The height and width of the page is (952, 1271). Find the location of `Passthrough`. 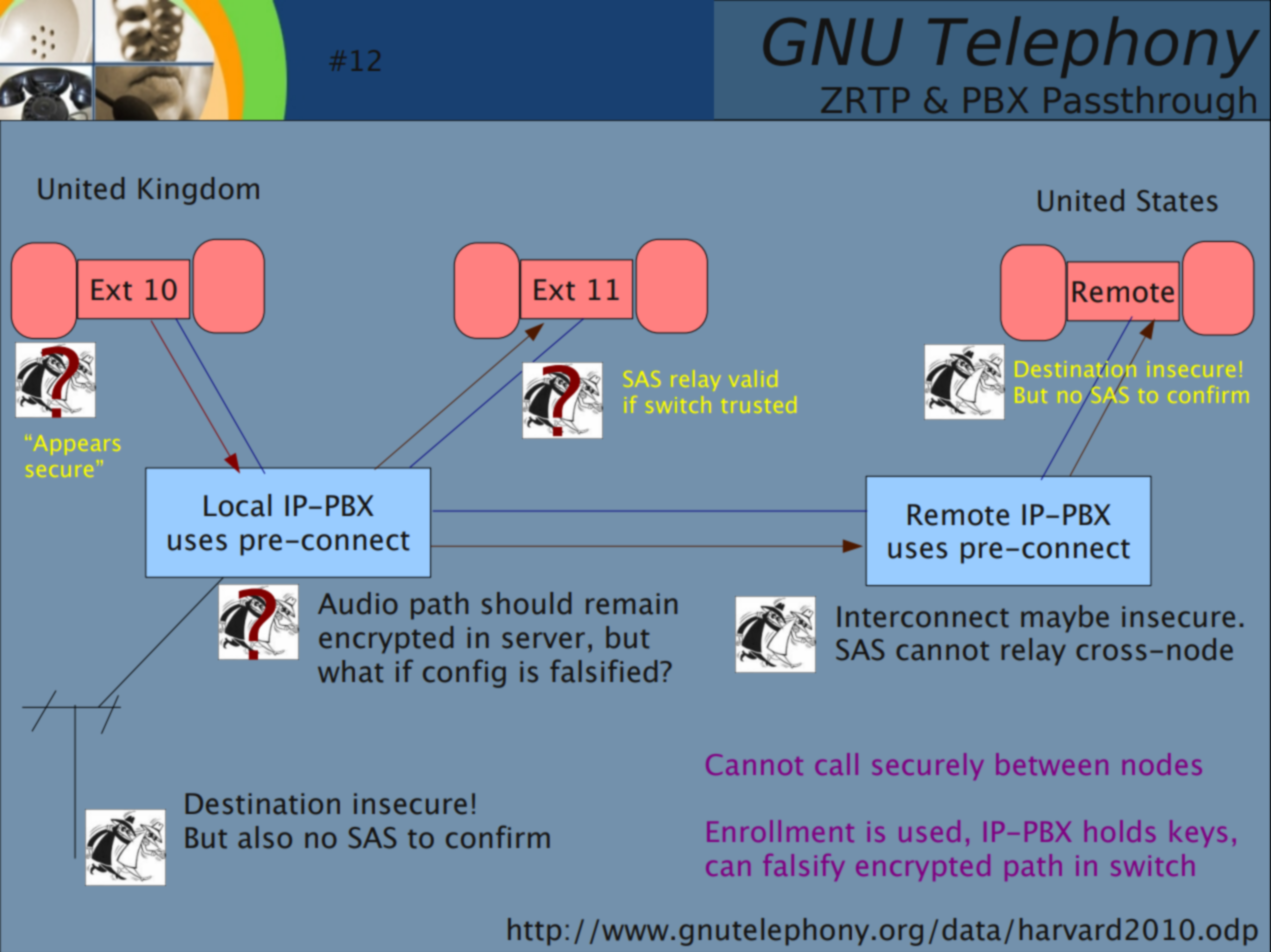

Passthrough is located at coordinates (1150, 103).
